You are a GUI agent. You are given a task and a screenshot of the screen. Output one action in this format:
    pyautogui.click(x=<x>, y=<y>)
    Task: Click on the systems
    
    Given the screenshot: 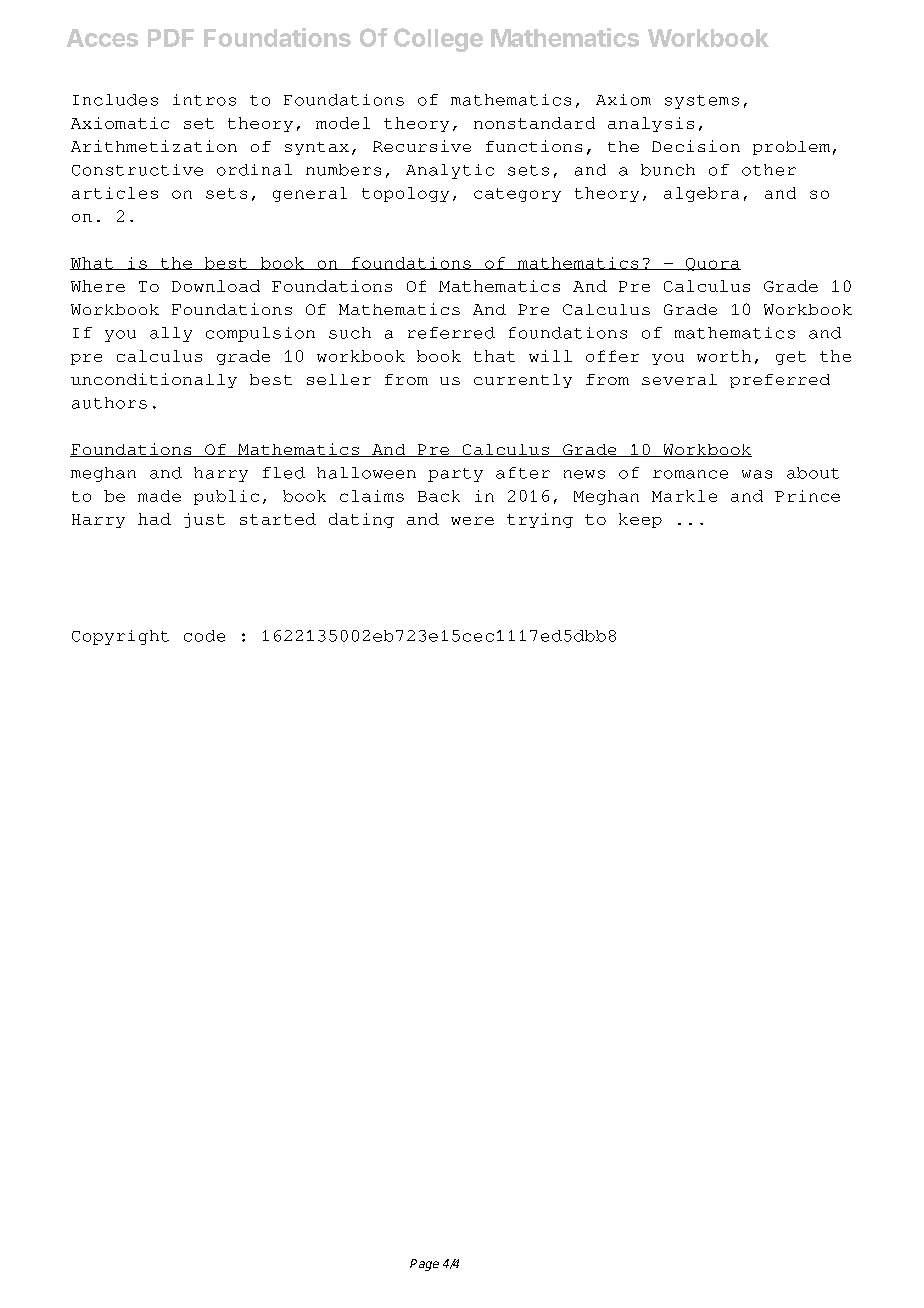 What is the action you would take?
    pyautogui.click(x=702, y=102)
